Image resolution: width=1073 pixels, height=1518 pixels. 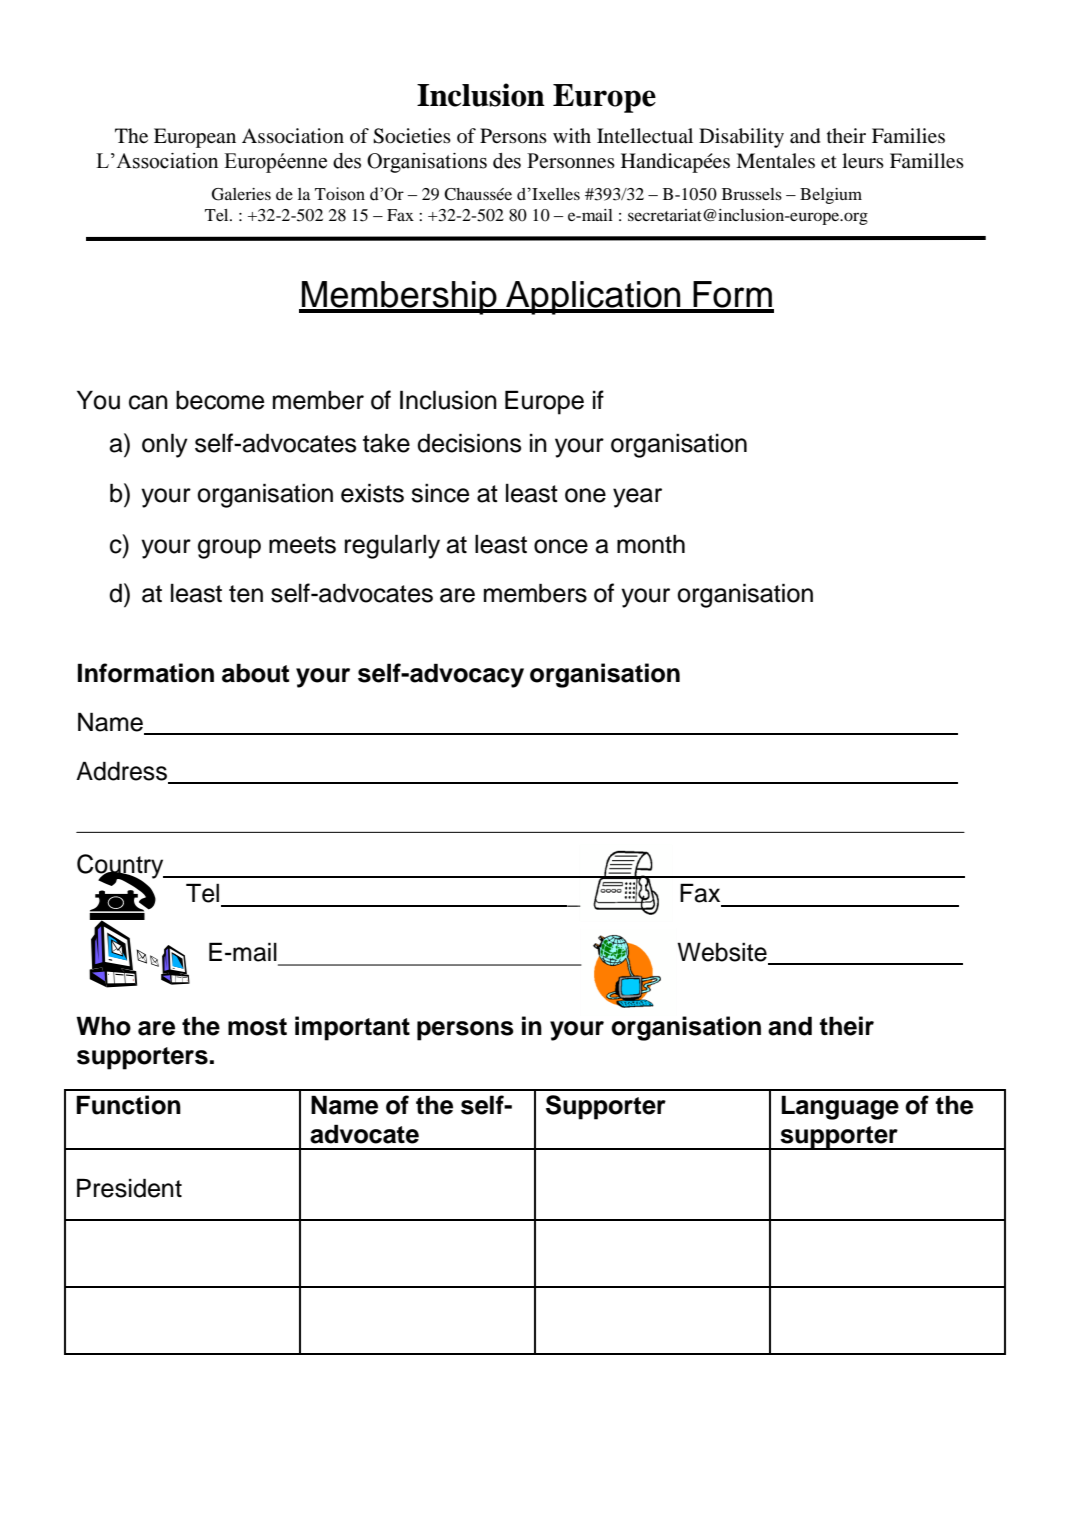 What do you see at coordinates (723, 953) in the screenshot?
I see `Website` at bounding box center [723, 953].
